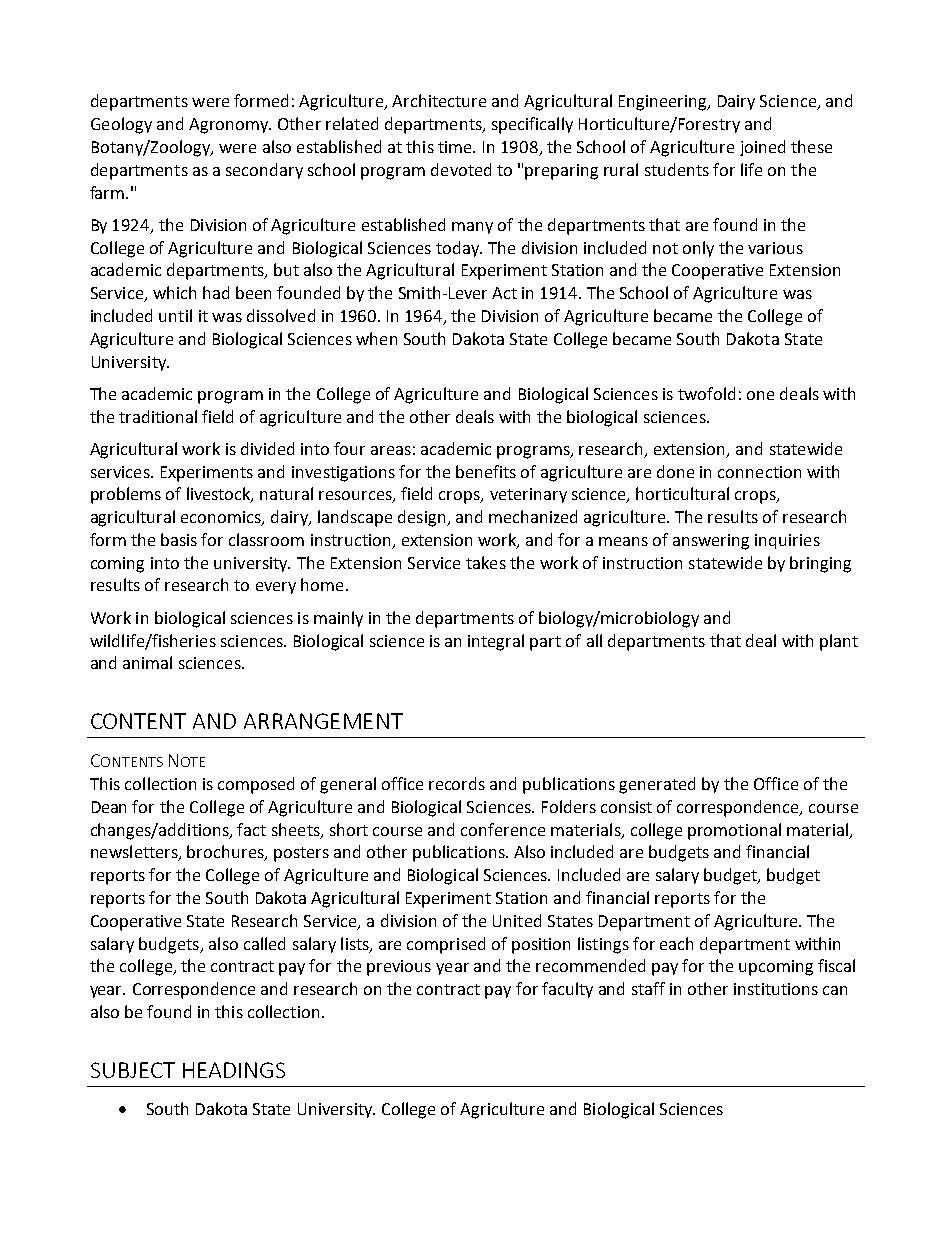 This screenshot has width=952, height=1233. Describe the element at coordinates (251, 829) in the screenshot. I see `fact` at that location.
